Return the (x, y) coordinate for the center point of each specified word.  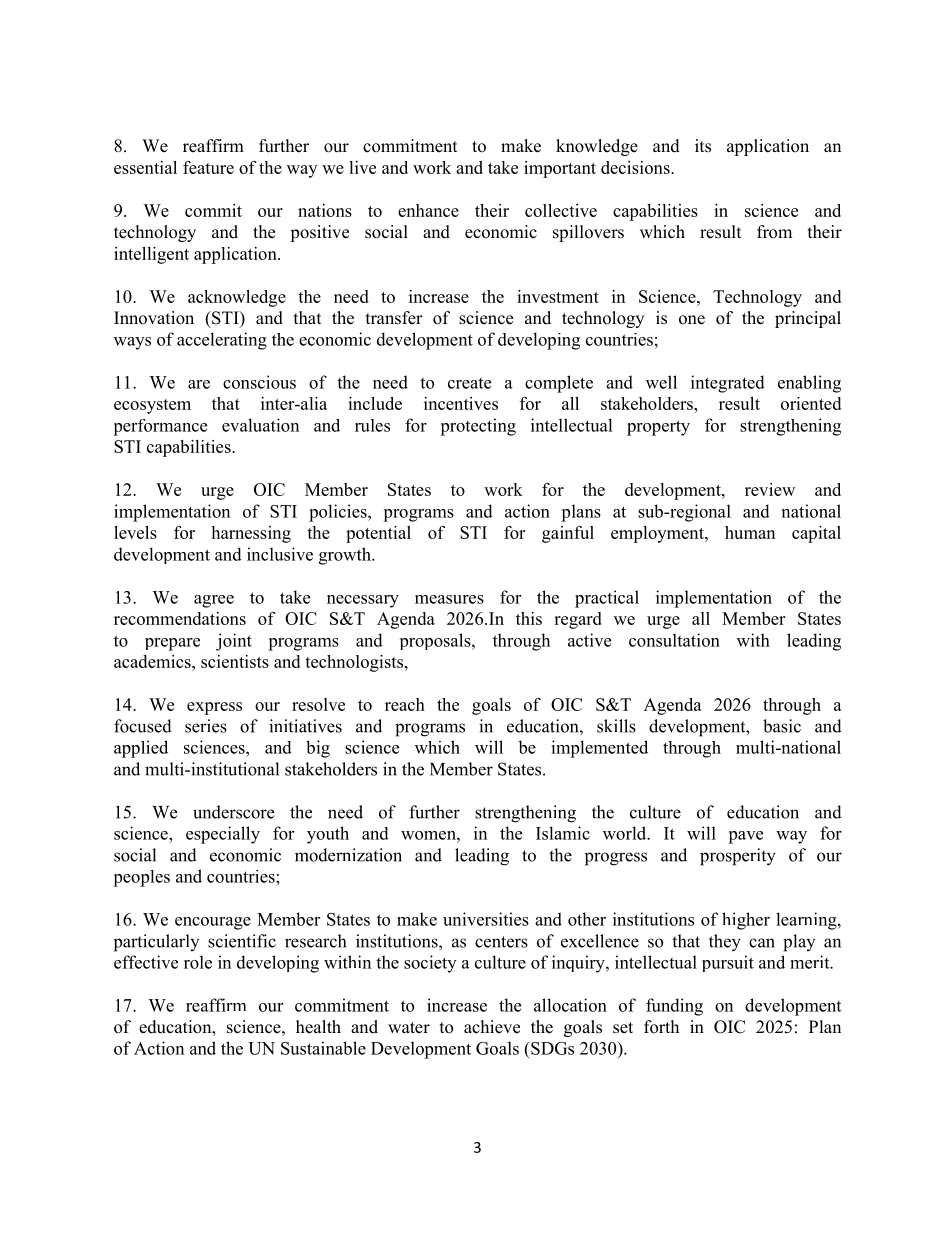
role (198, 962)
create (469, 383)
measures (449, 599)
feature (208, 167)
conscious (259, 382)
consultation (674, 640)
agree (214, 601)
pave (745, 837)
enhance (428, 210)
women (429, 835)
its (703, 146)
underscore (233, 812)
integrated (728, 384)
